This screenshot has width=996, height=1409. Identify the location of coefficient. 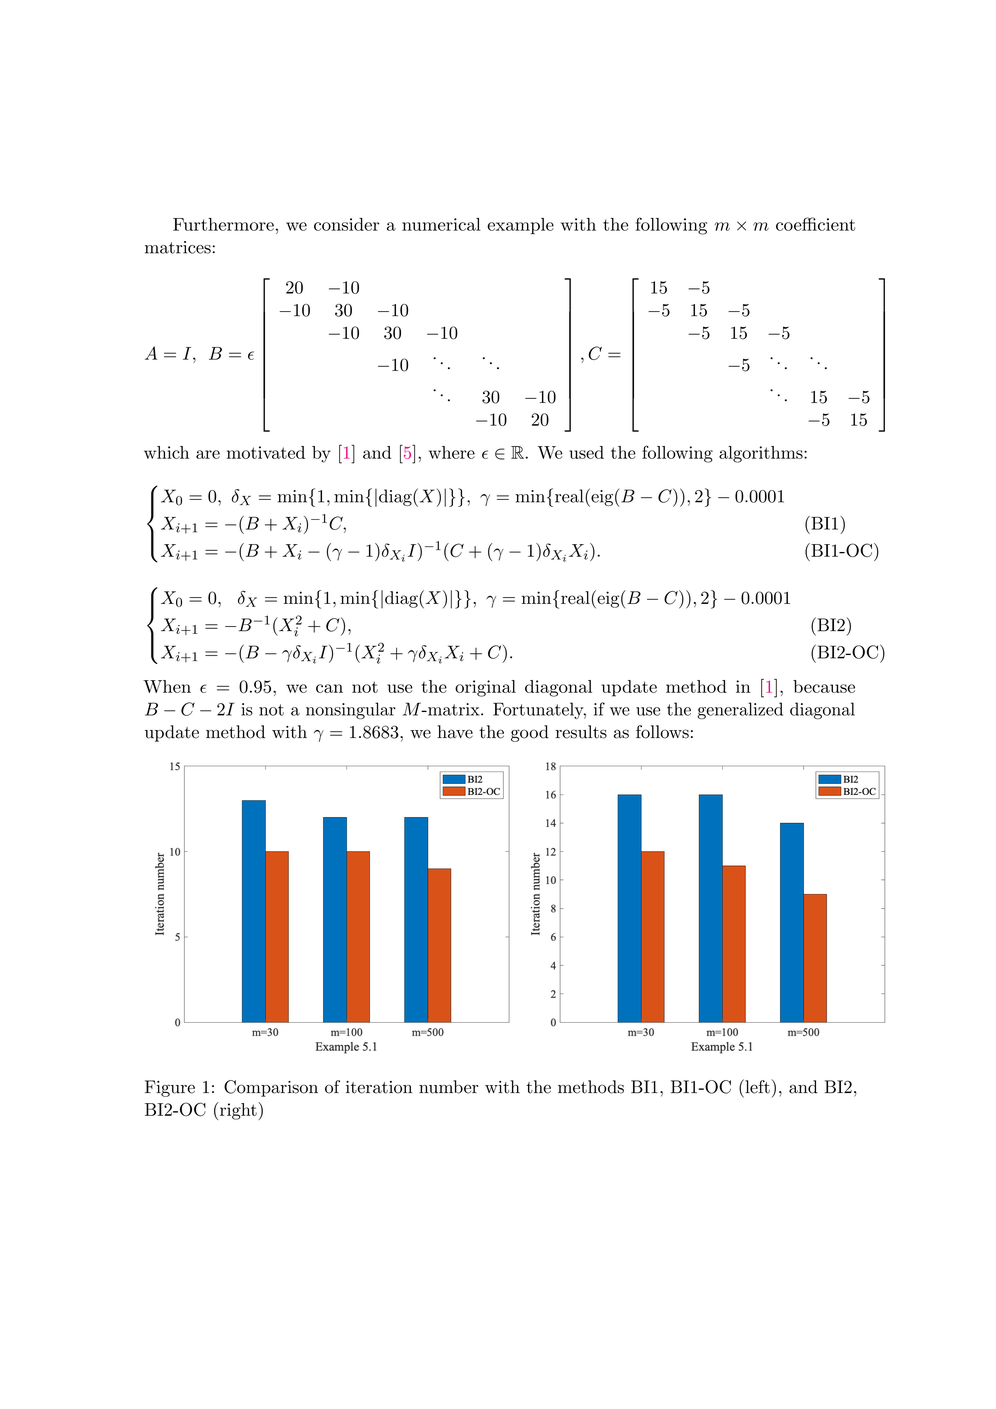
(815, 224).
